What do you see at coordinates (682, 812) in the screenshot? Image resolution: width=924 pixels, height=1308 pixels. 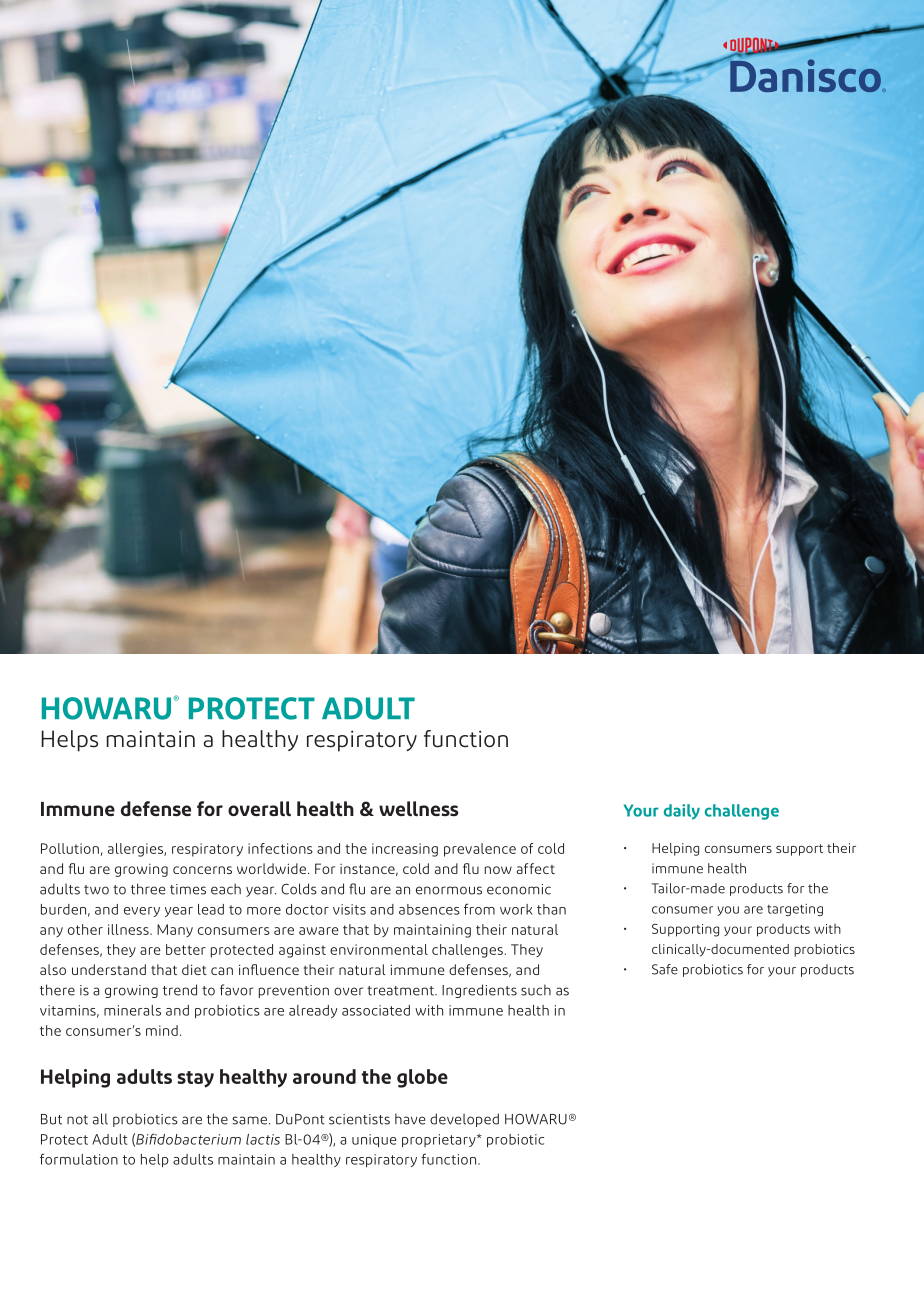 I see `daily` at bounding box center [682, 812].
